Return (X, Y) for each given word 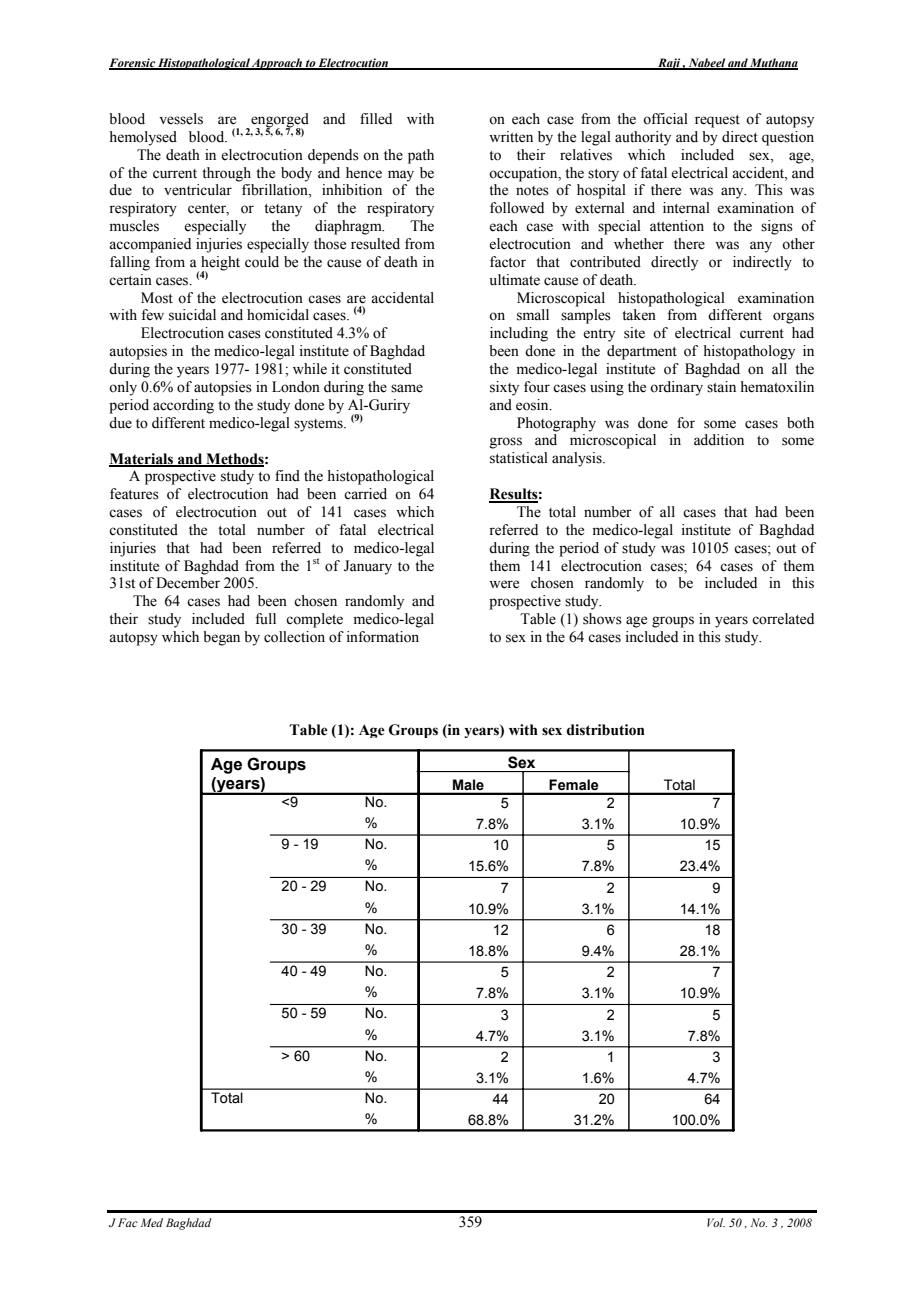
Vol (716, 1222)
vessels (181, 119)
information (383, 637)
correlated (783, 619)
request (717, 121)
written (511, 137)
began (221, 638)
